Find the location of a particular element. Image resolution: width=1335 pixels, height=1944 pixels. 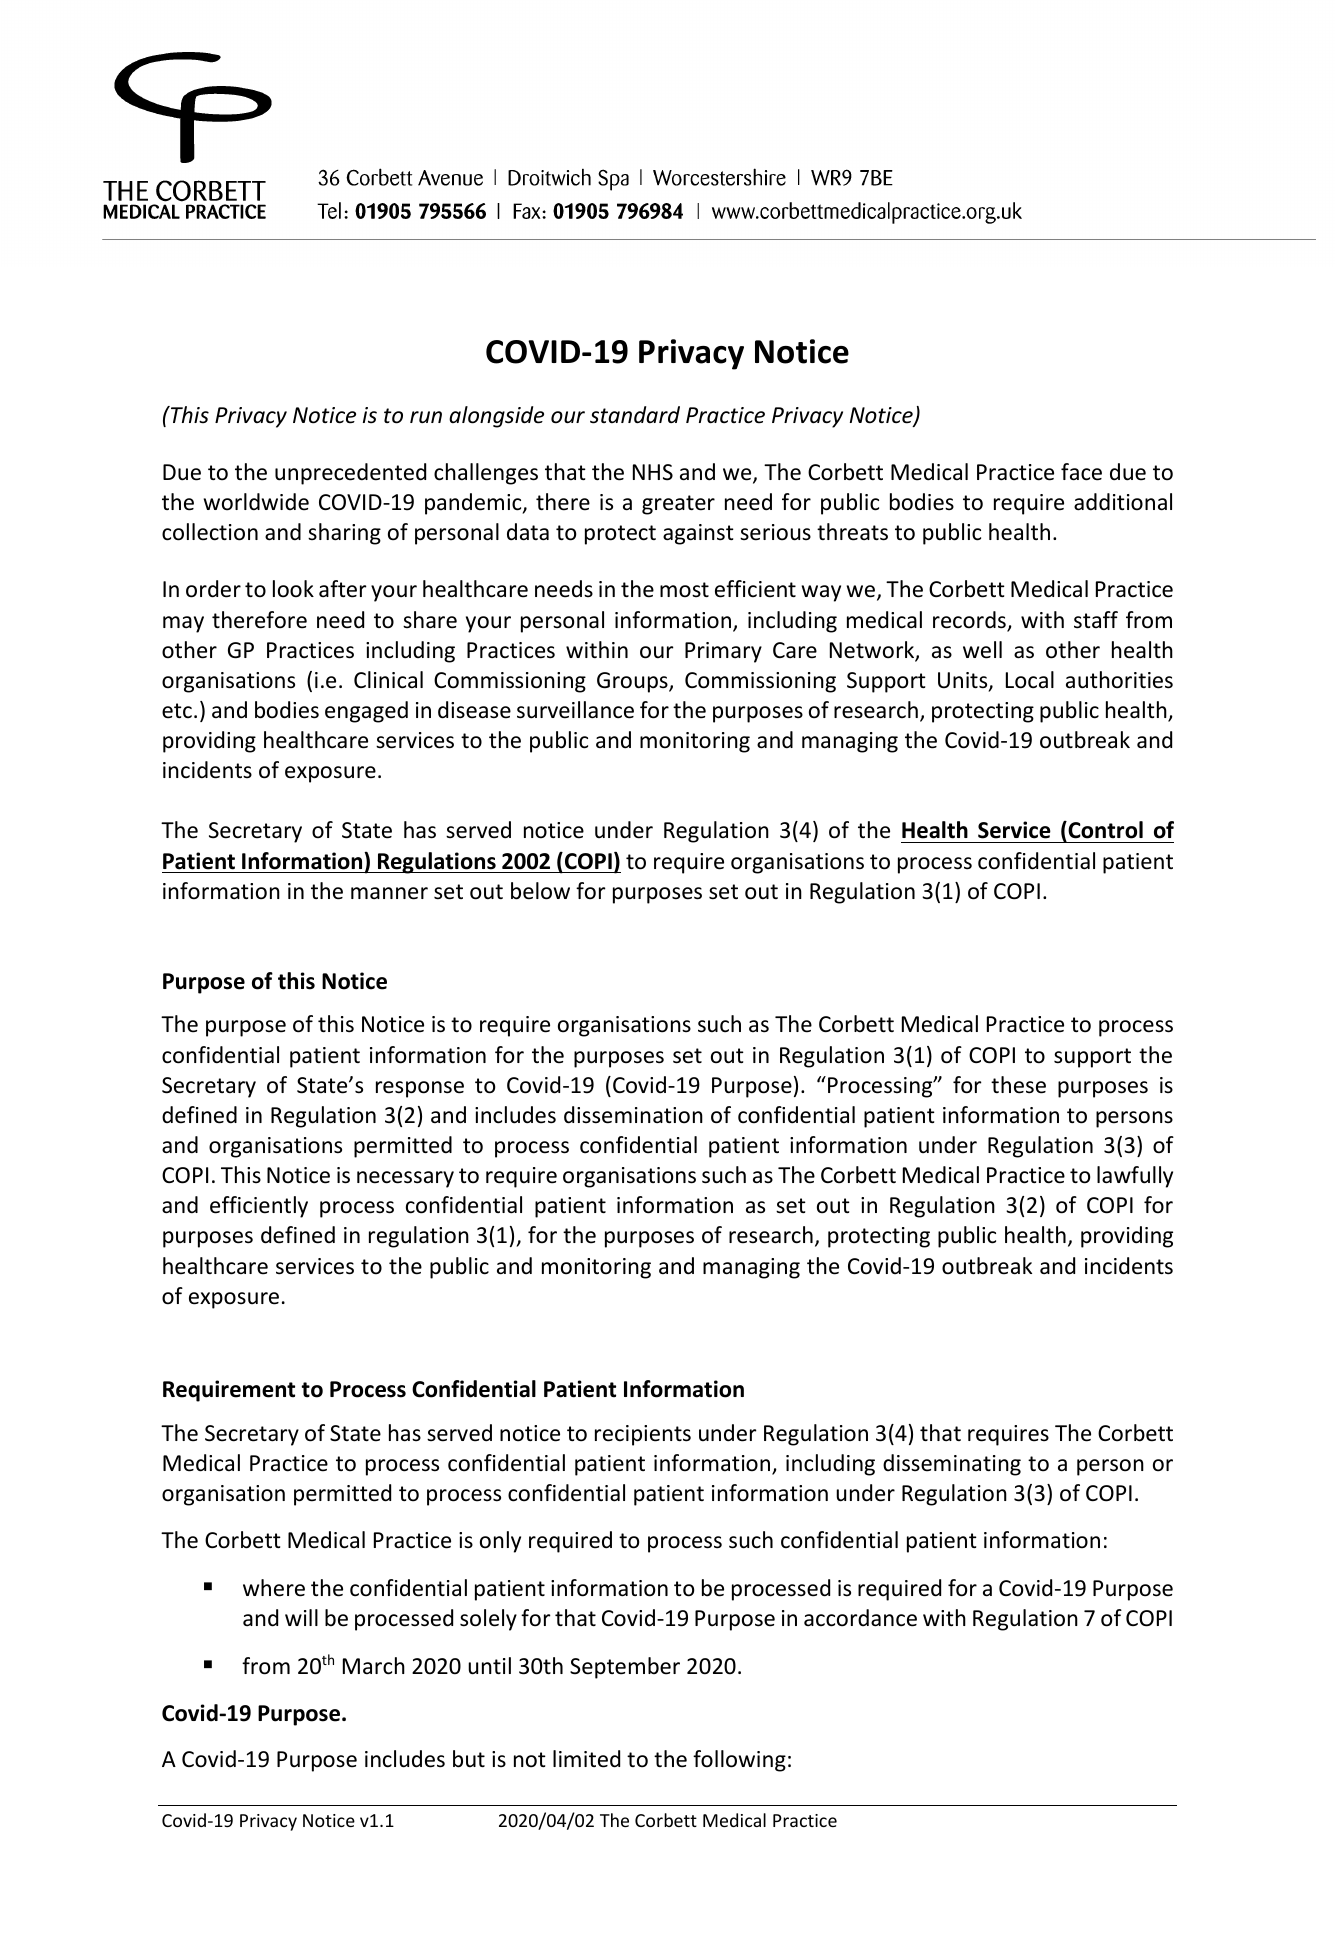

NHS is located at coordinates (653, 472).
